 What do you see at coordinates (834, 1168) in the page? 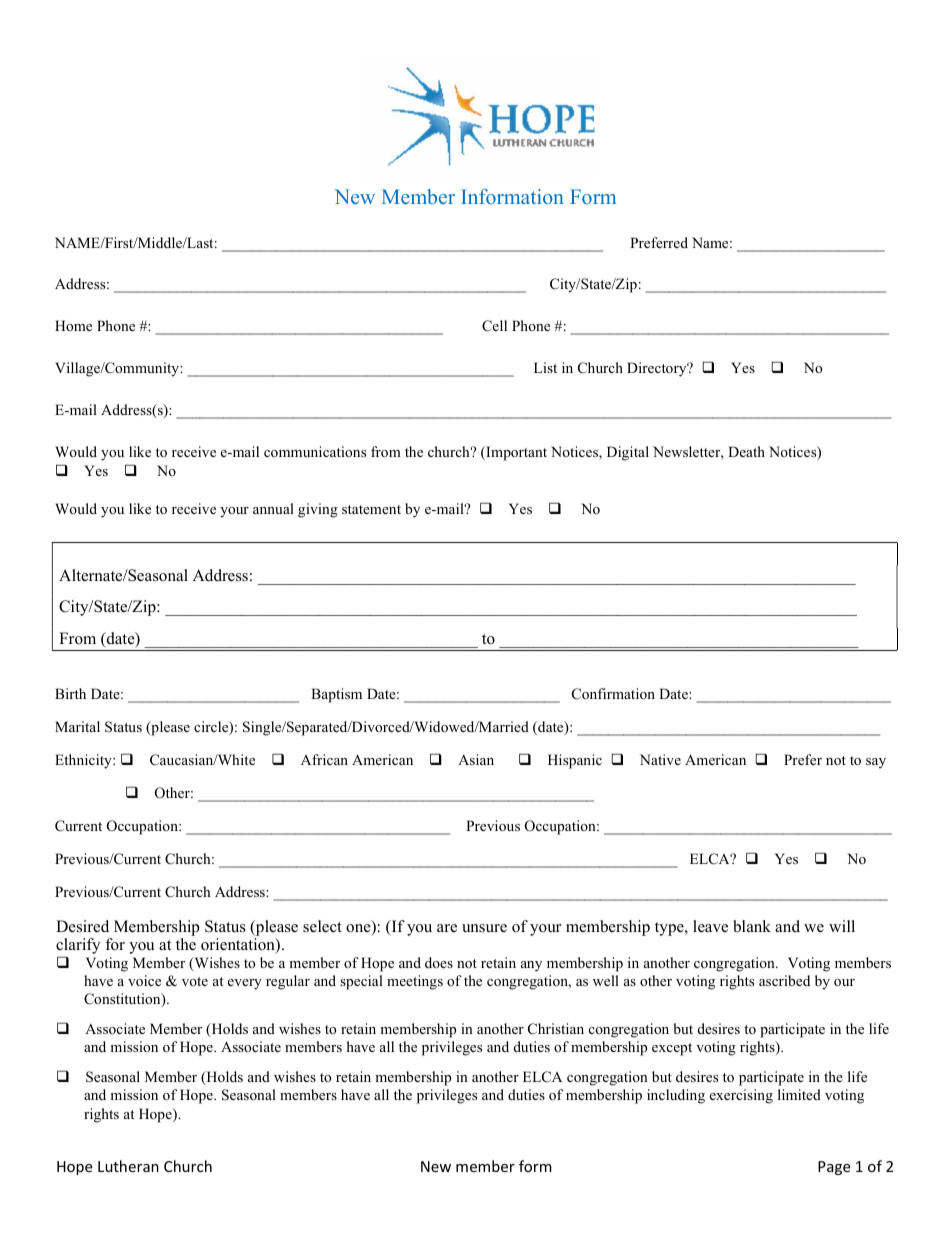
I see `Page` at bounding box center [834, 1168].
